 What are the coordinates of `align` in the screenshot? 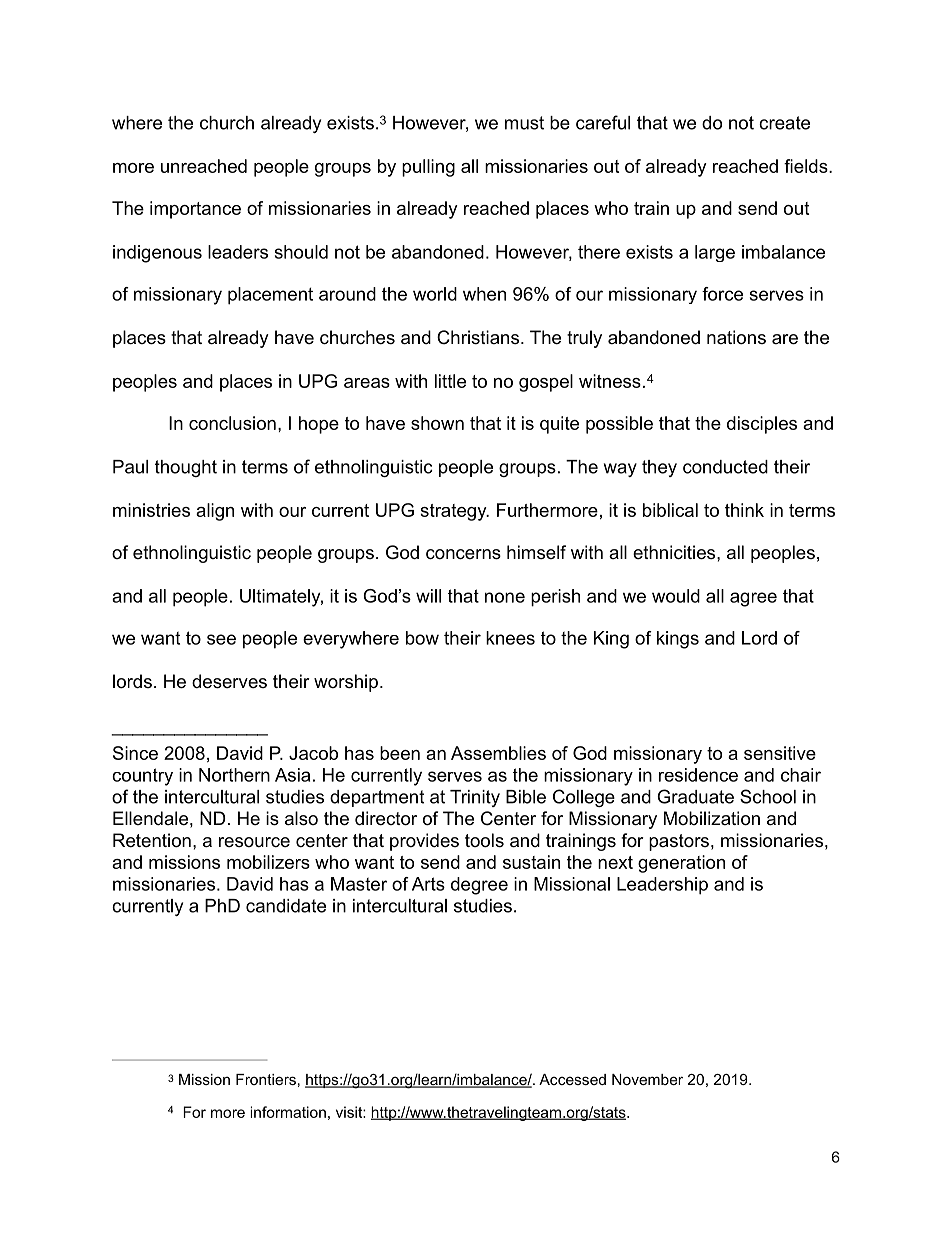 It's located at (215, 512).
